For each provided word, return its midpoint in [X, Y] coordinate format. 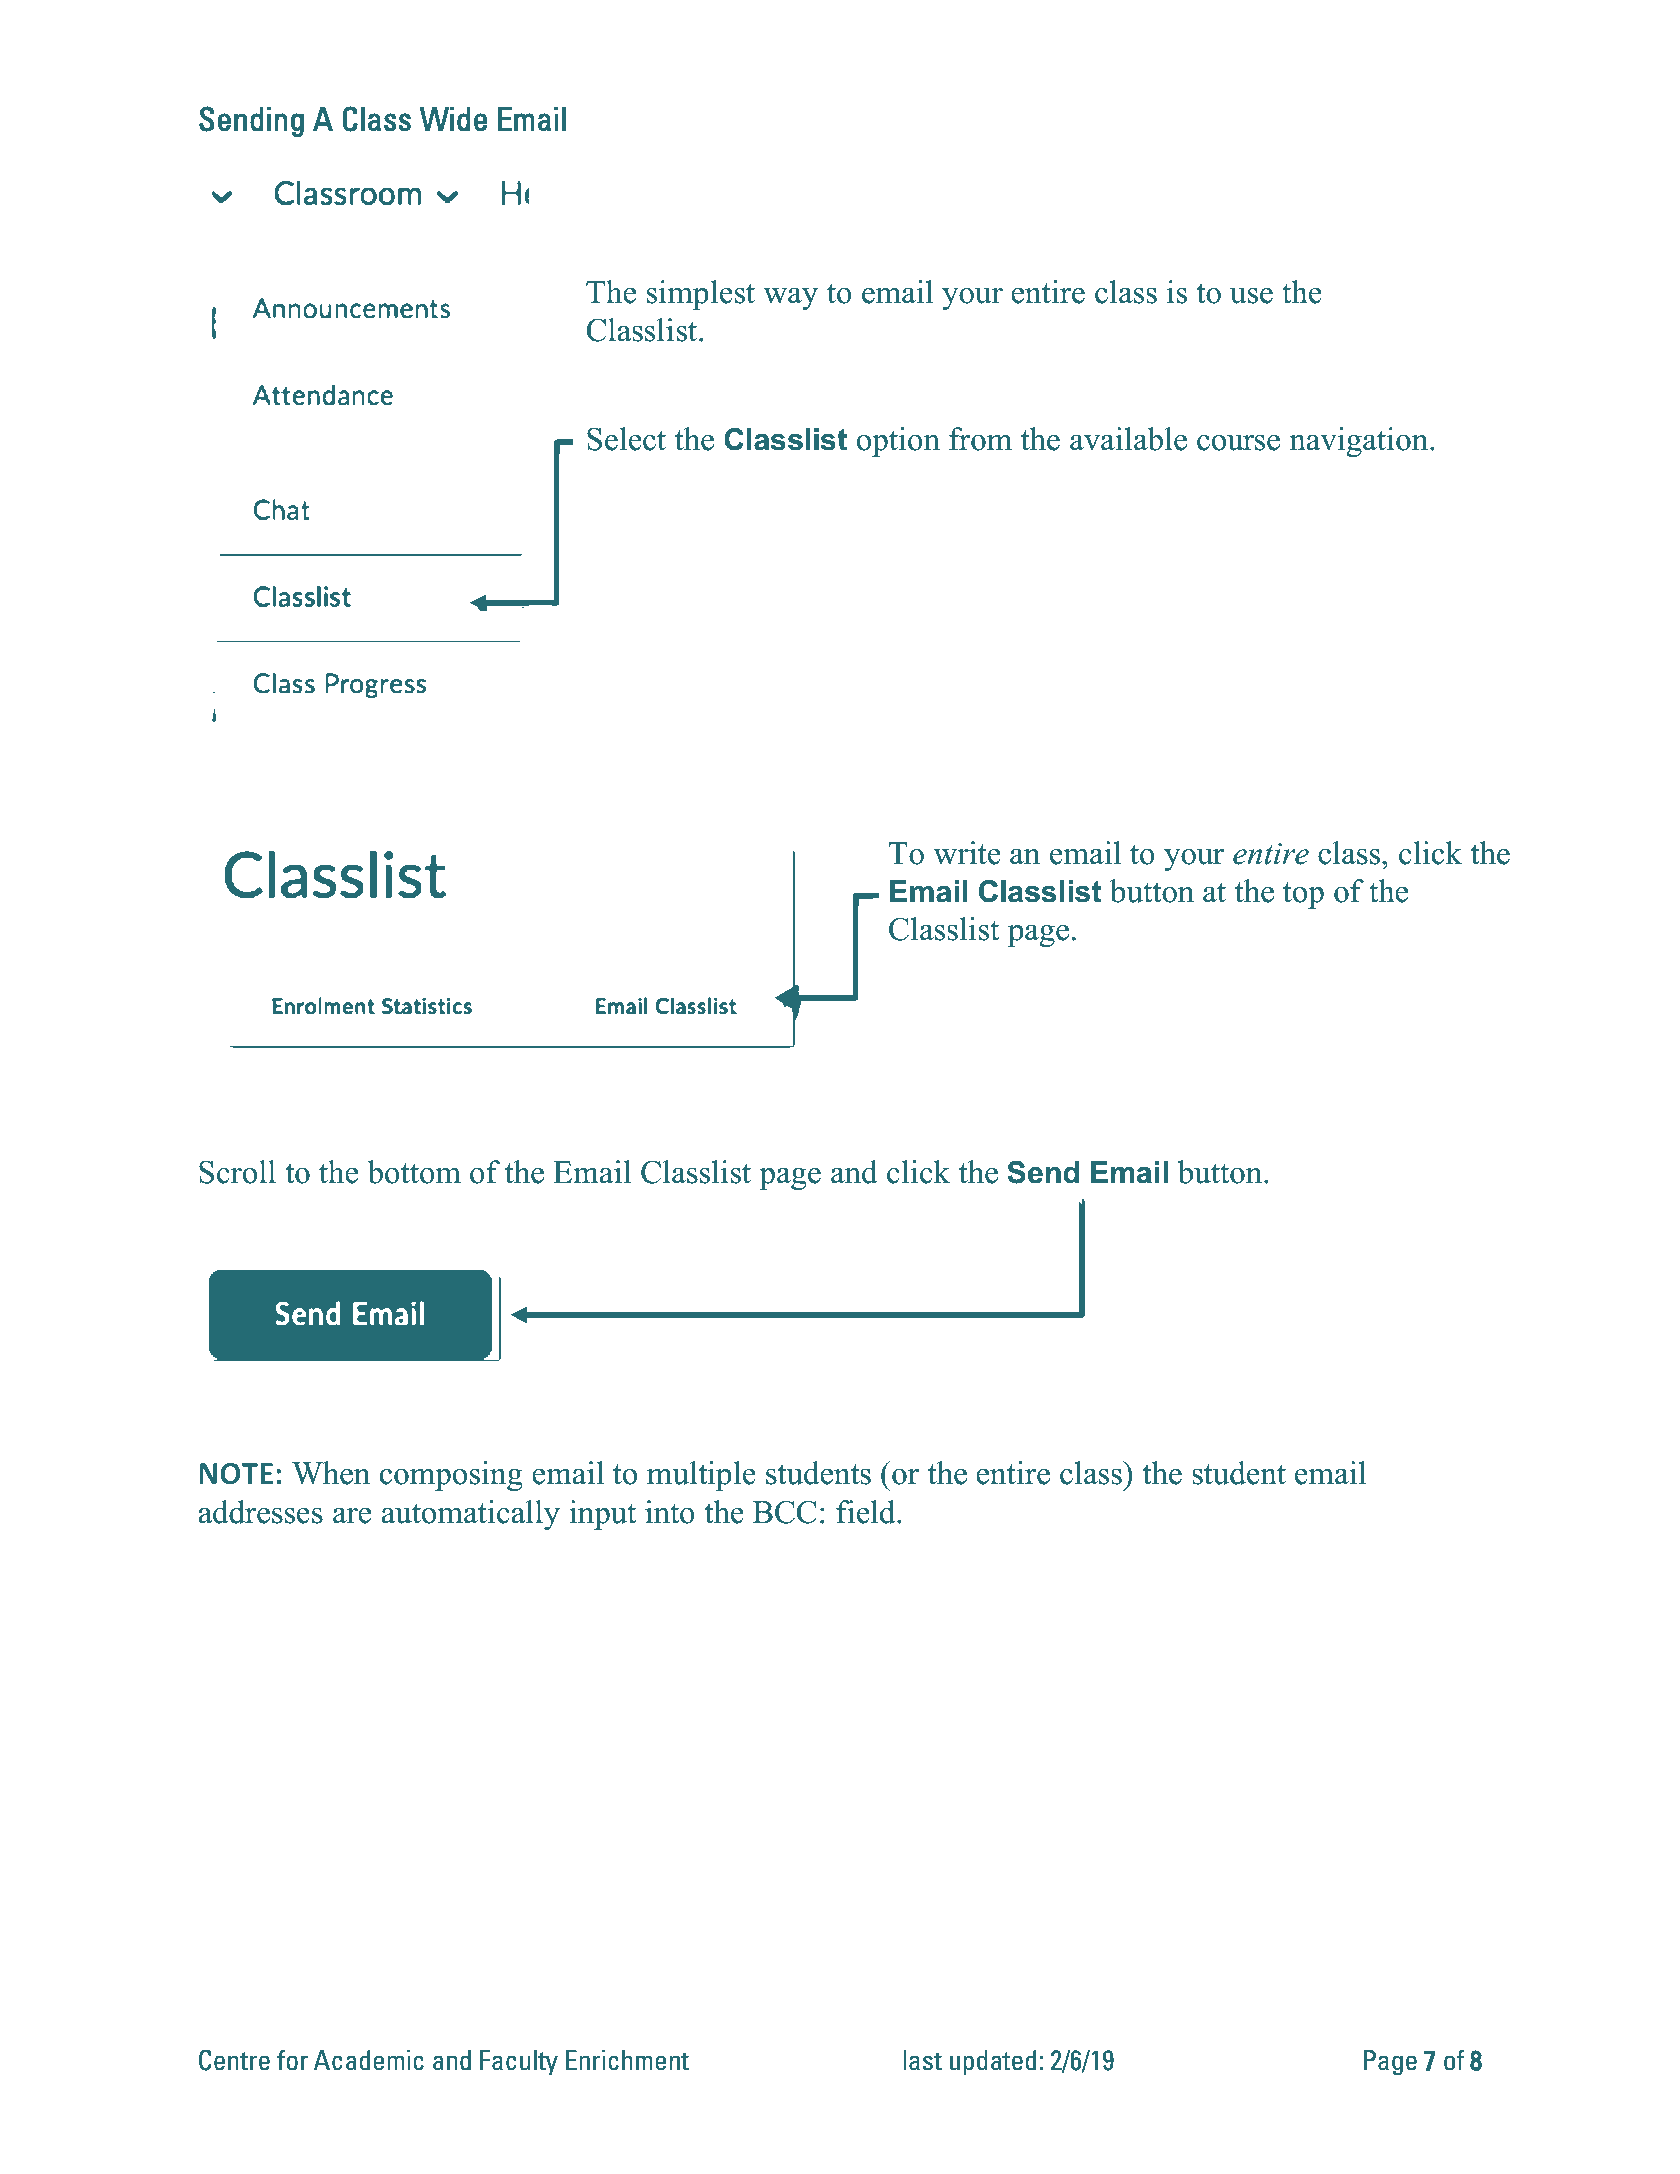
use [1251, 296]
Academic [369, 2060]
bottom [414, 1172]
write [967, 853]
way [790, 299]
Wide [453, 119]
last [922, 2060]
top [1303, 895]
